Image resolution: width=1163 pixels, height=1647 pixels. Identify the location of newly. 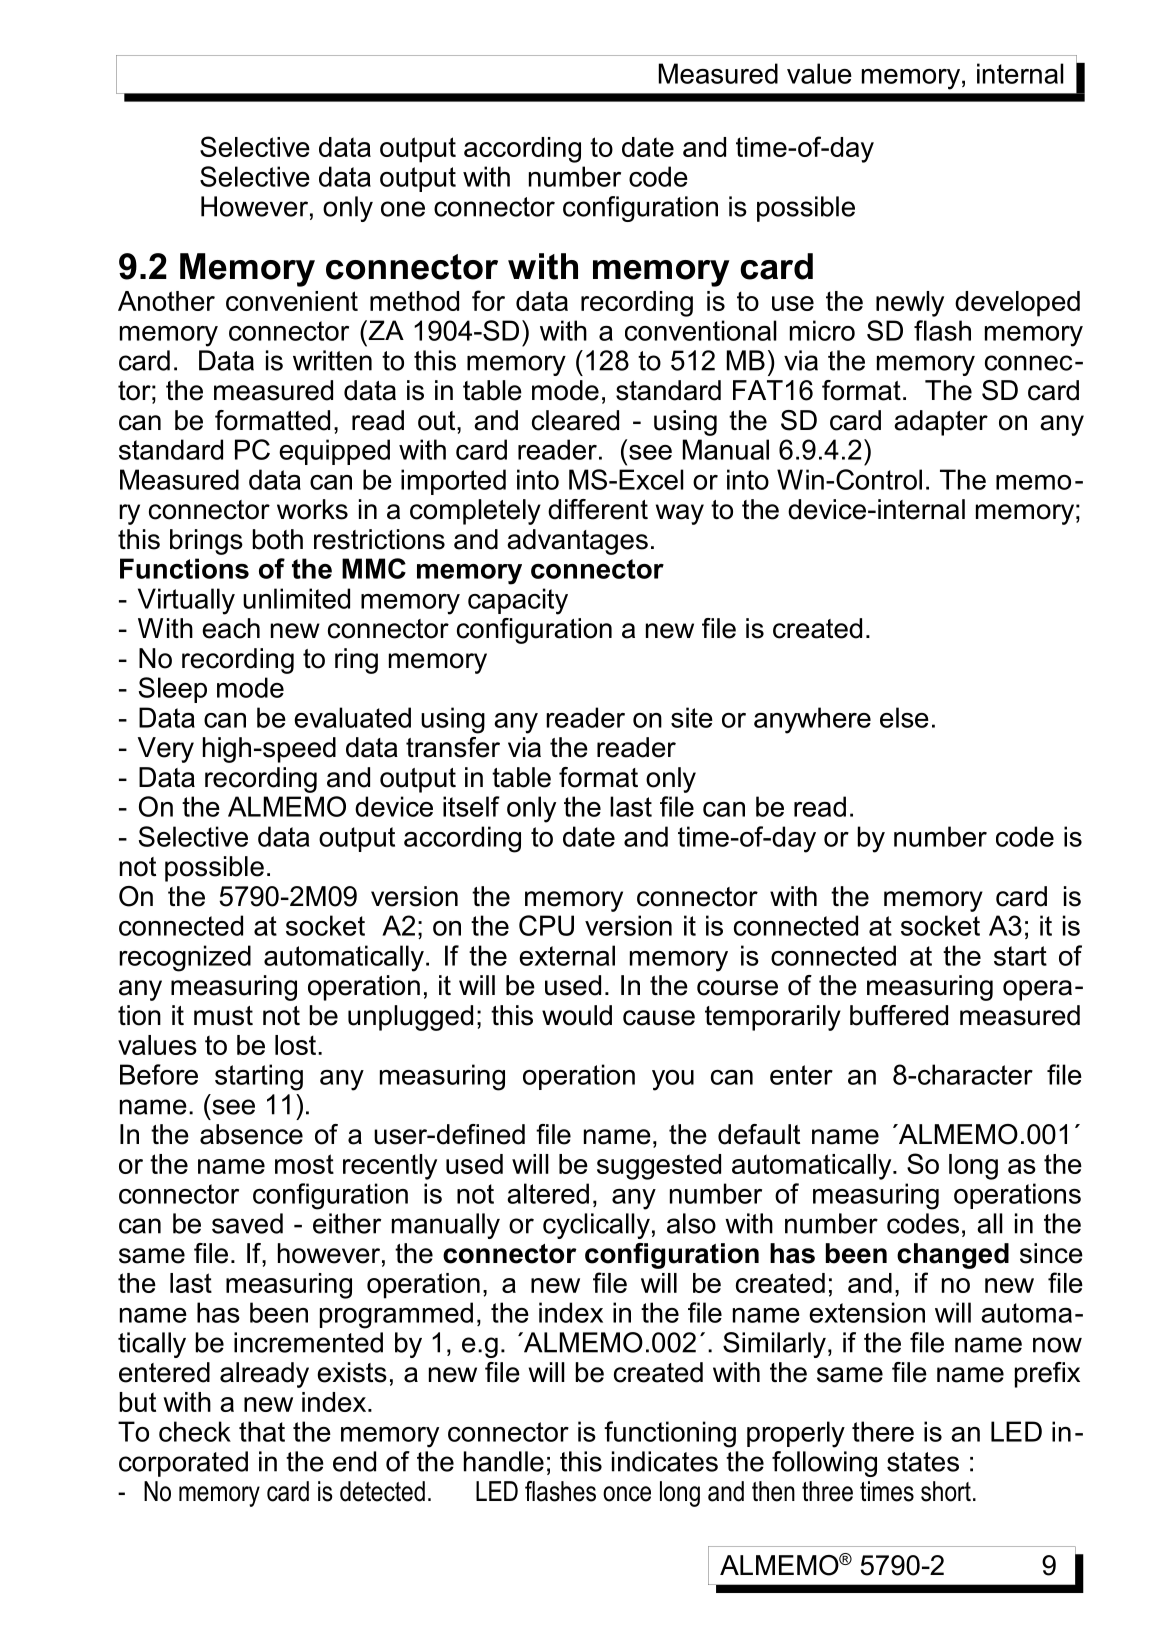
(910, 304).
